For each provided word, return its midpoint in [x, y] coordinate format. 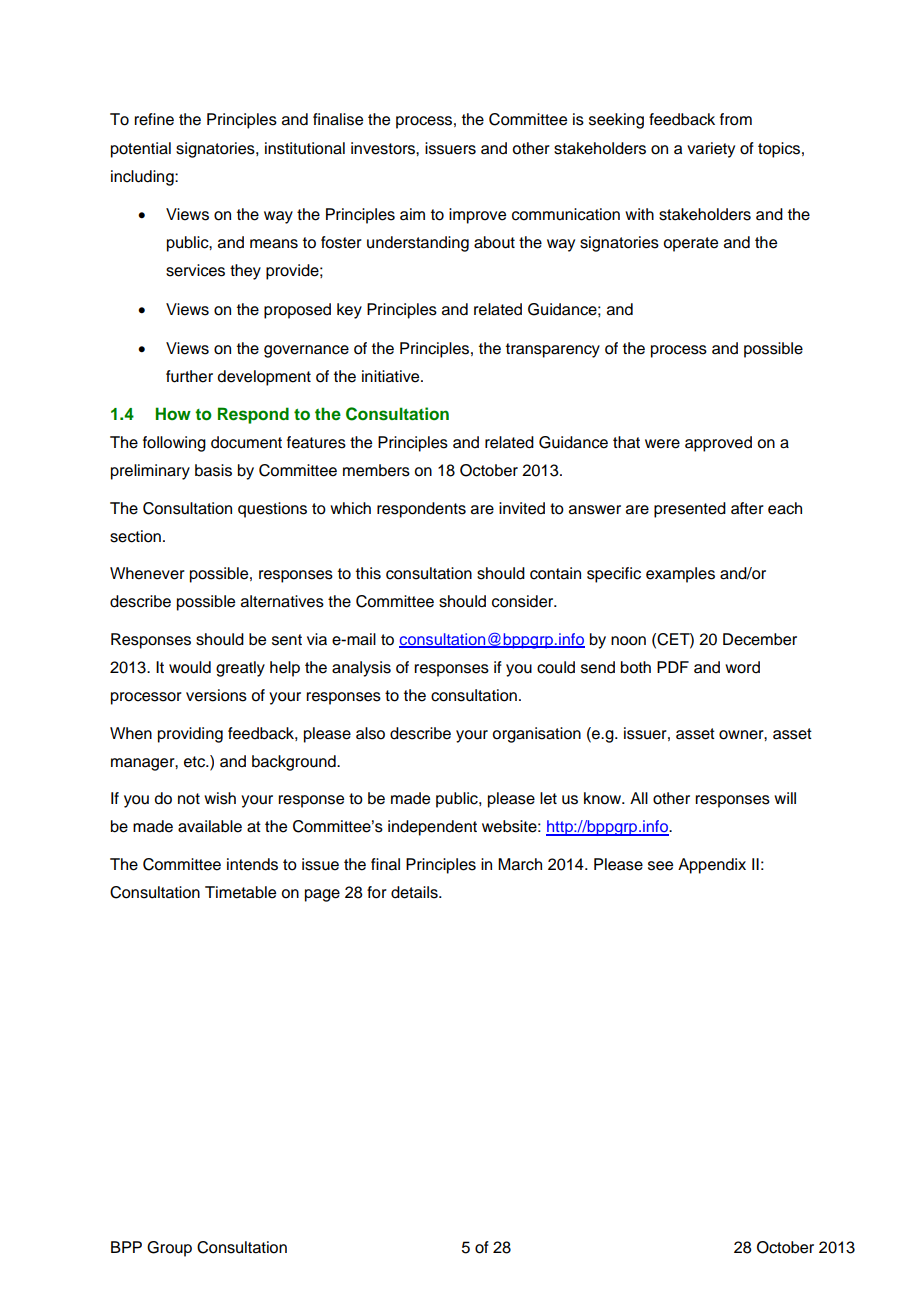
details [415, 892]
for [377, 892]
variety [711, 150]
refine [154, 119]
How [173, 413]
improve [477, 216]
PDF [673, 667]
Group [169, 1249]
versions [216, 695]
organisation [536, 735]
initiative [392, 376]
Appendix [712, 866]
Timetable [240, 892]
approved [718, 444]
